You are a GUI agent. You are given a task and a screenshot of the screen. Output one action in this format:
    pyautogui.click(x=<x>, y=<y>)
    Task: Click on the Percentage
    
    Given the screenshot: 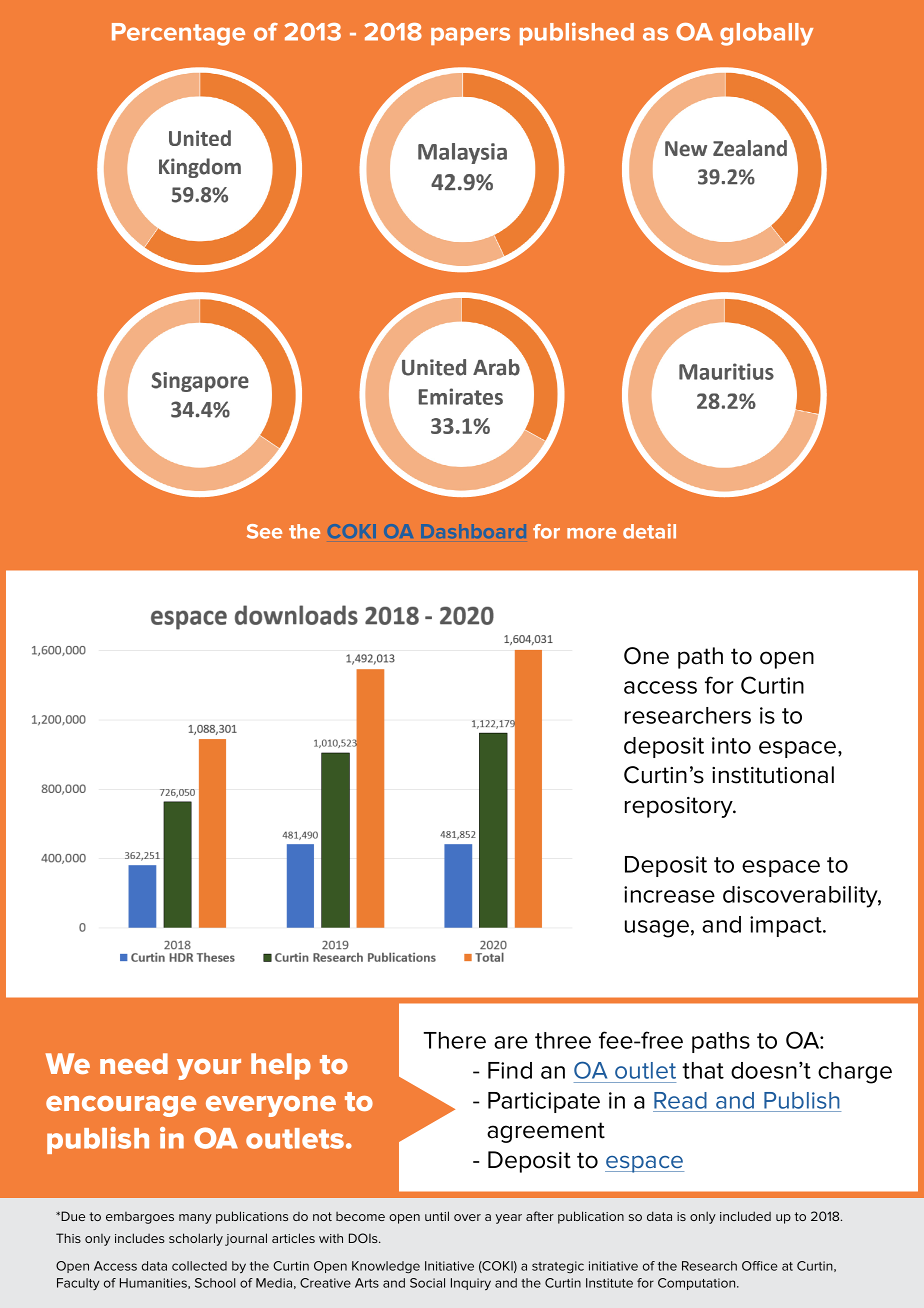 What is the action you would take?
    pyautogui.click(x=178, y=34)
